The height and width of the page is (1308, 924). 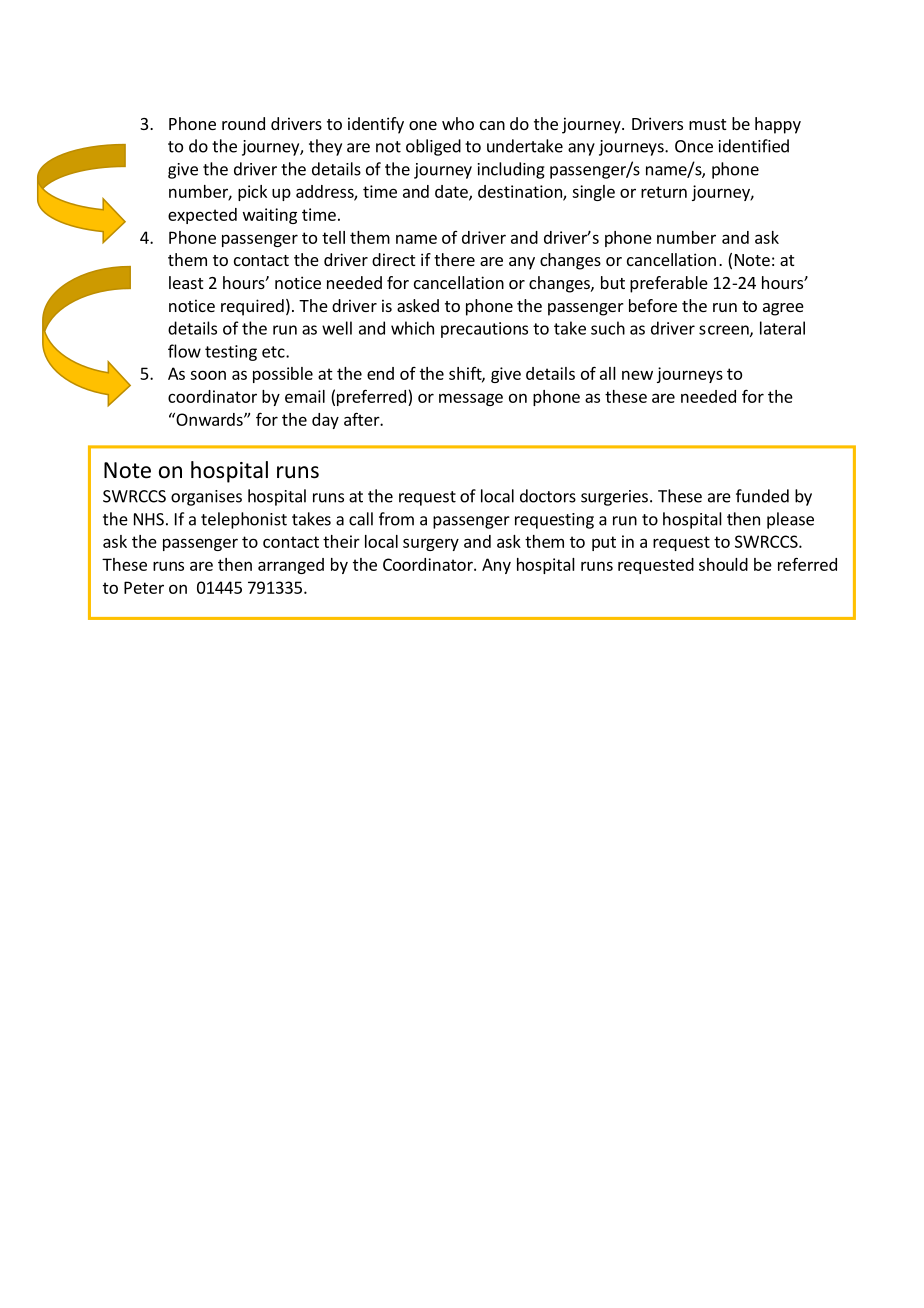 What do you see at coordinates (431, 544) in the page?
I see `surgery` at bounding box center [431, 544].
